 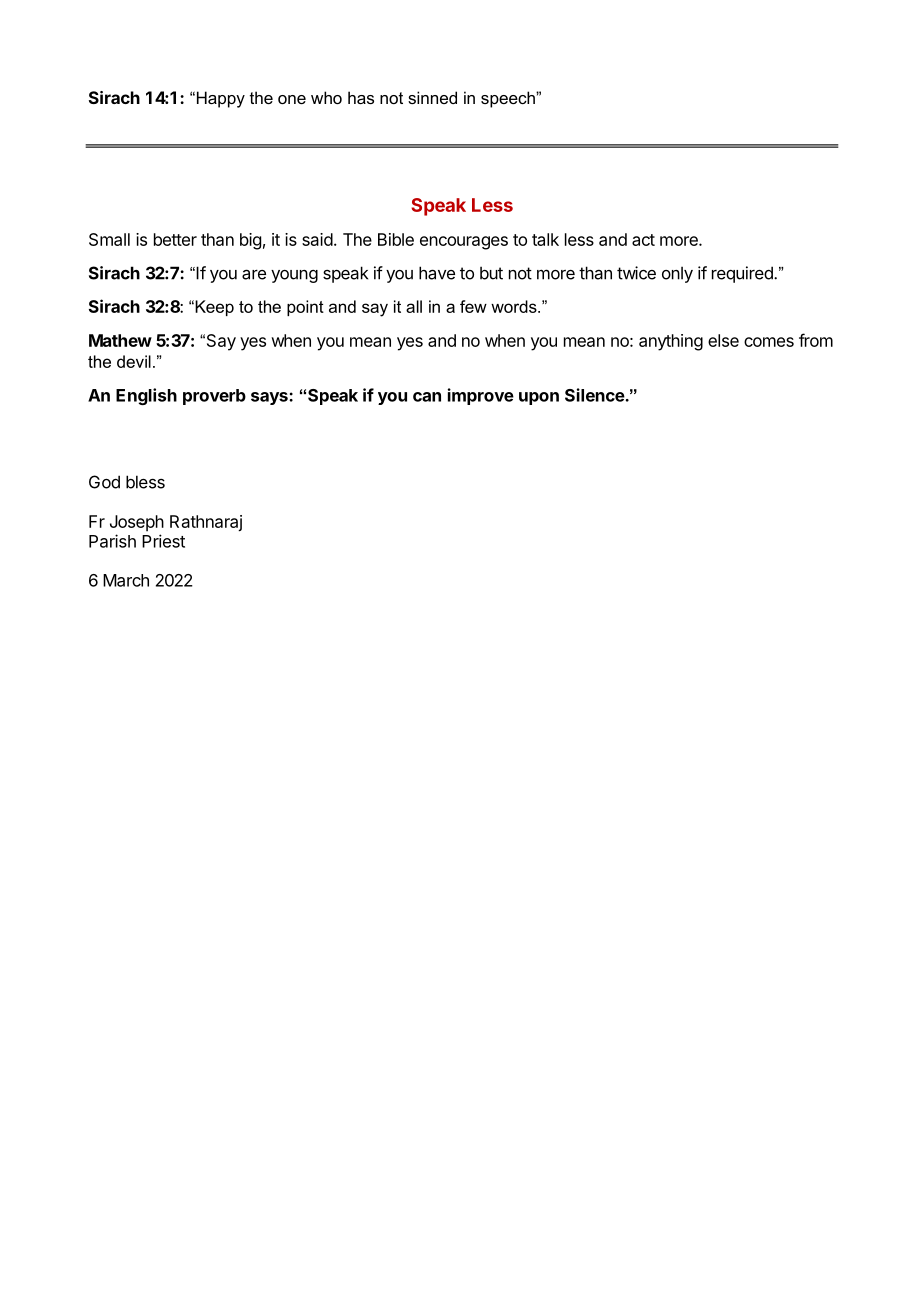 What do you see at coordinates (743, 274) in the screenshot?
I see `required` at bounding box center [743, 274].
